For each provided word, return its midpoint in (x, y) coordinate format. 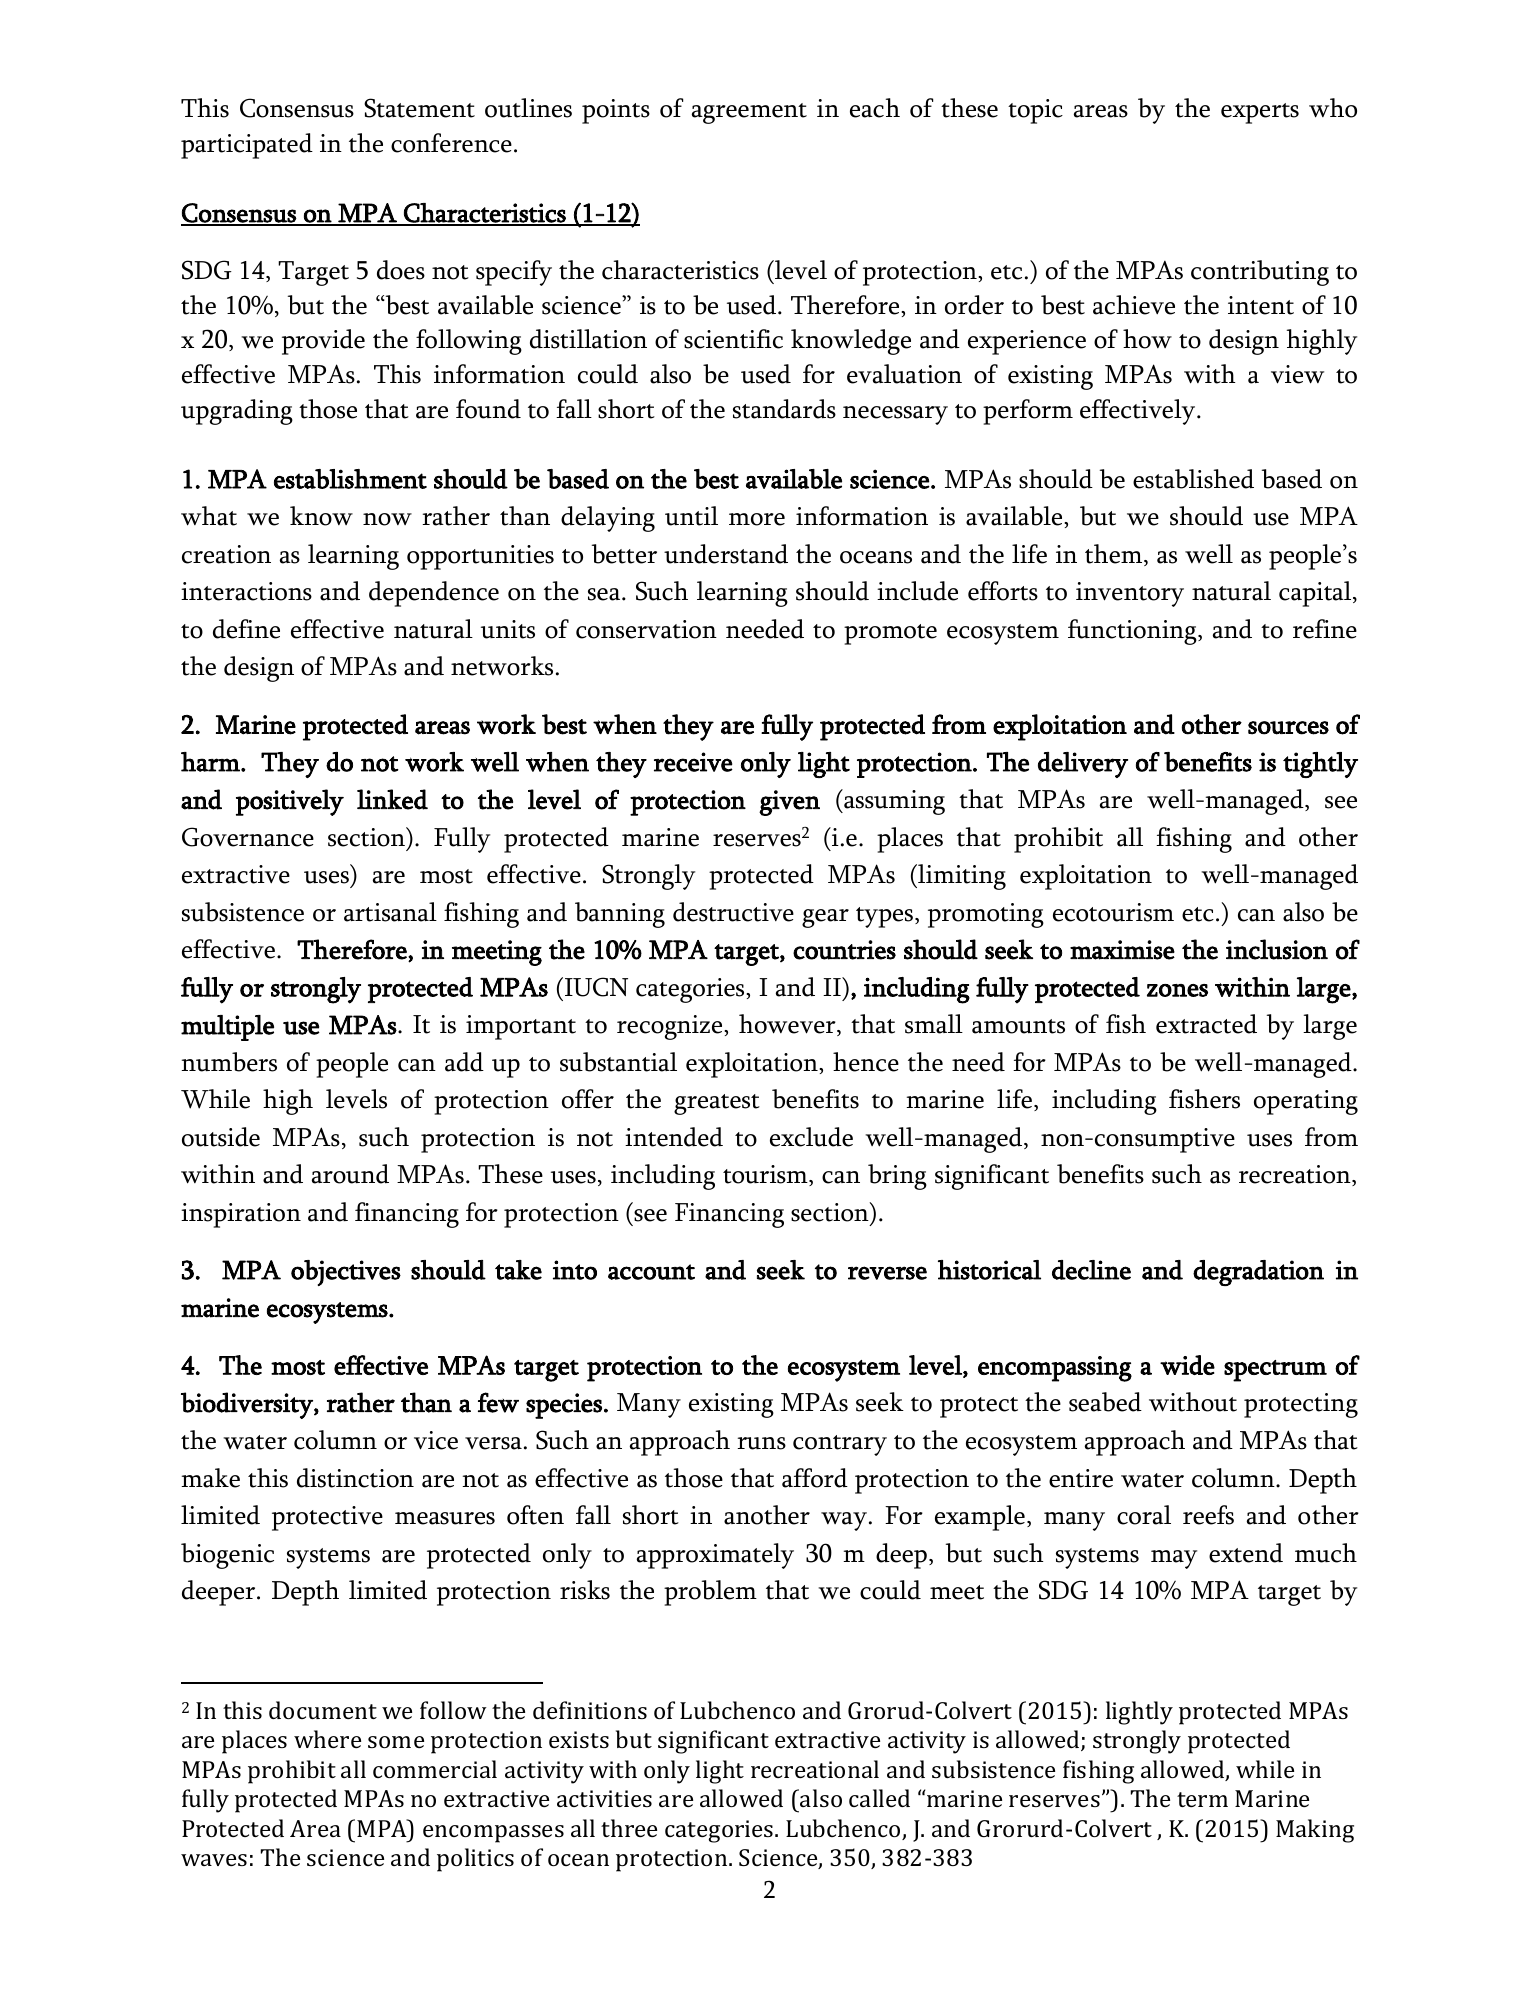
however (788, 1025)
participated (247, 146)
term (1202, 1799)
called (879, 1798)
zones (1177, 990)
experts (1260, 113)
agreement (749, 113)
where (327, 1739)
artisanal (390, 912)
